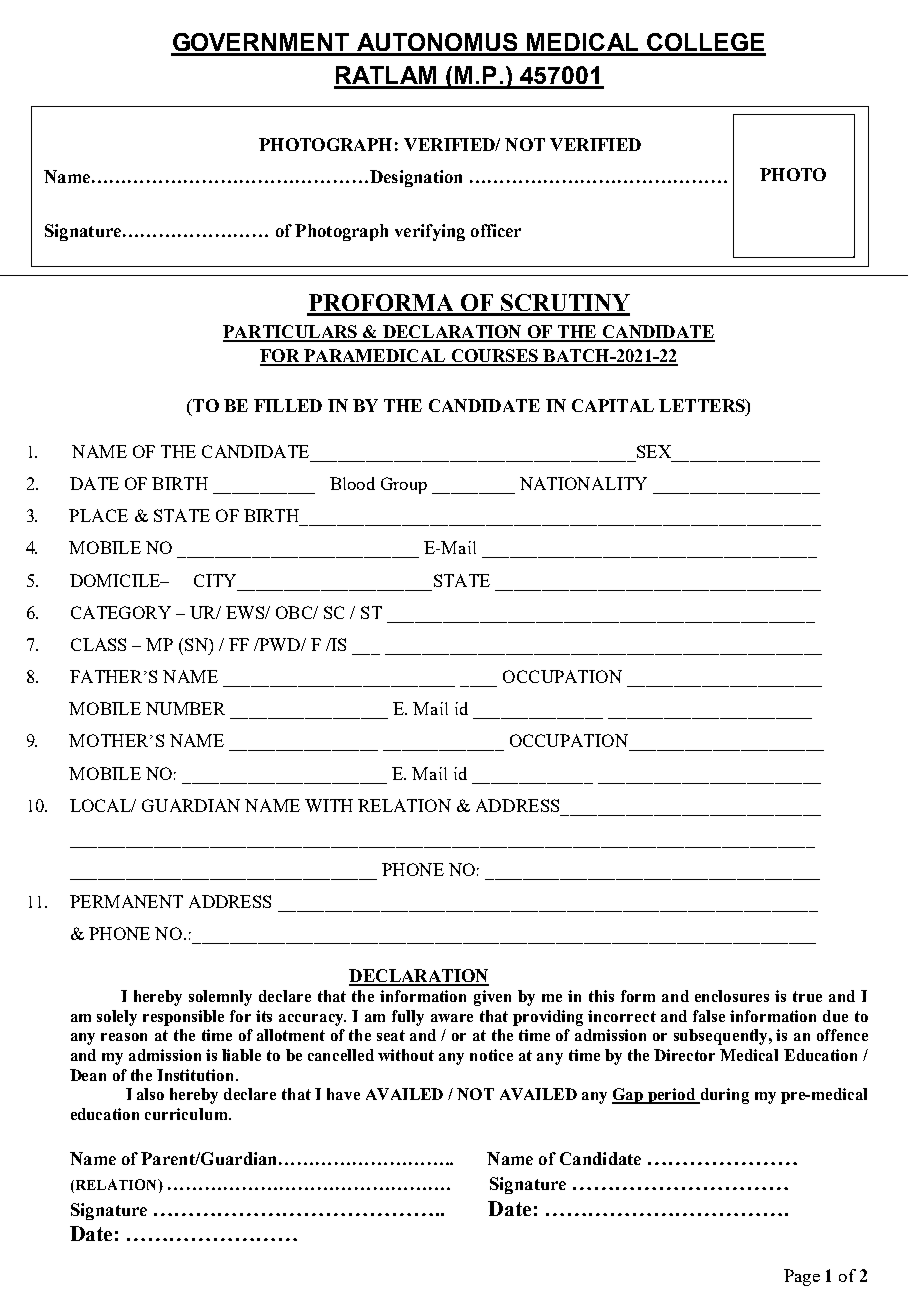  Describe the element at coordinates (187, 1114) in the document. I see `curriculum` at that location.
